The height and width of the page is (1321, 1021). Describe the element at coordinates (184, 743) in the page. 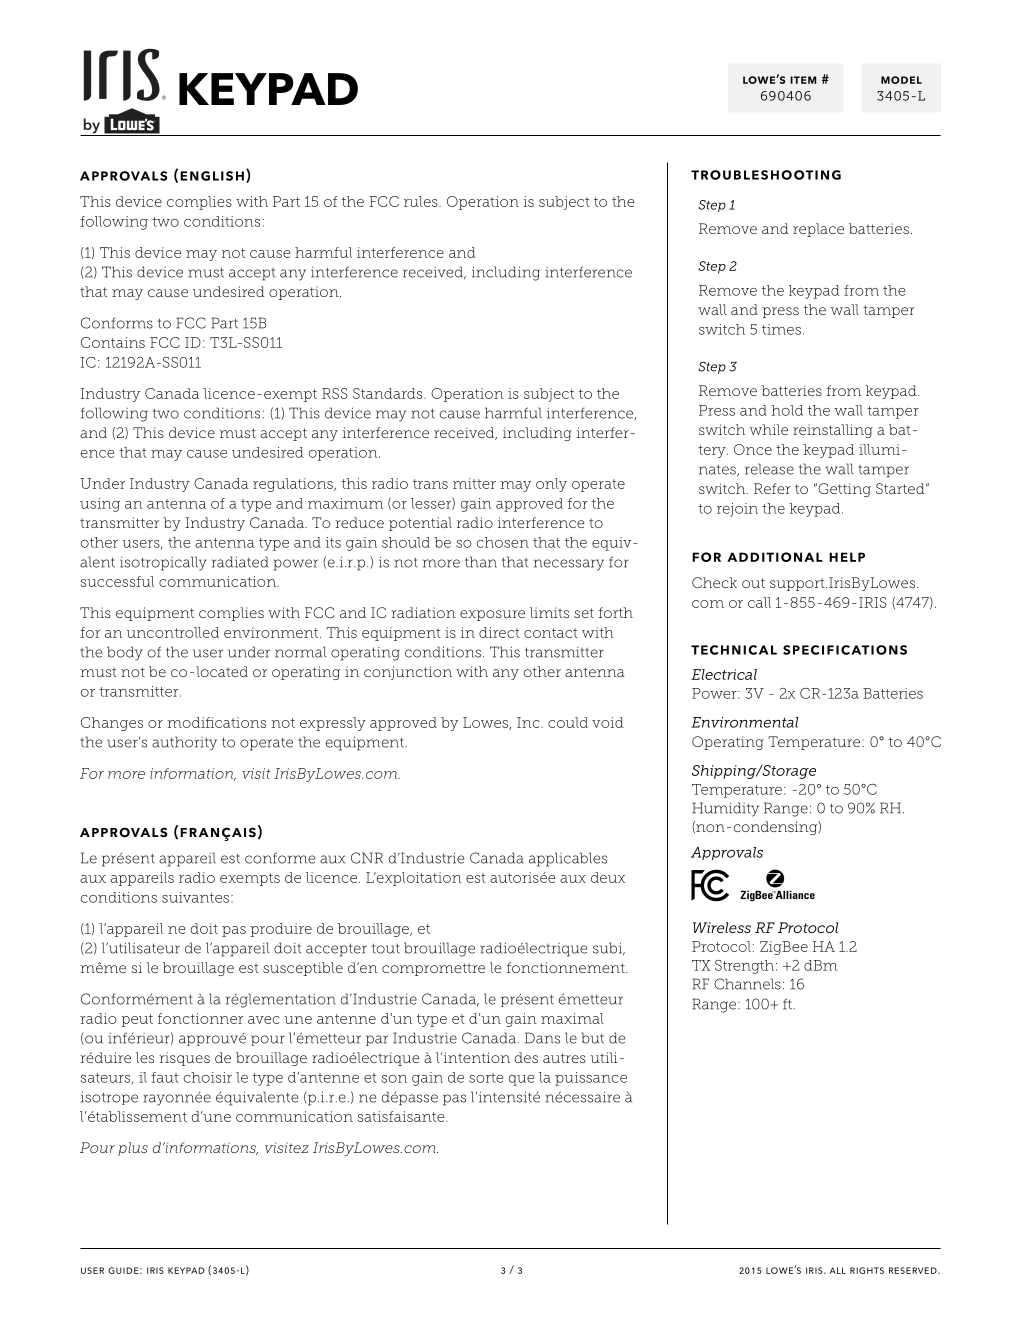

I see `authority` at that location.
